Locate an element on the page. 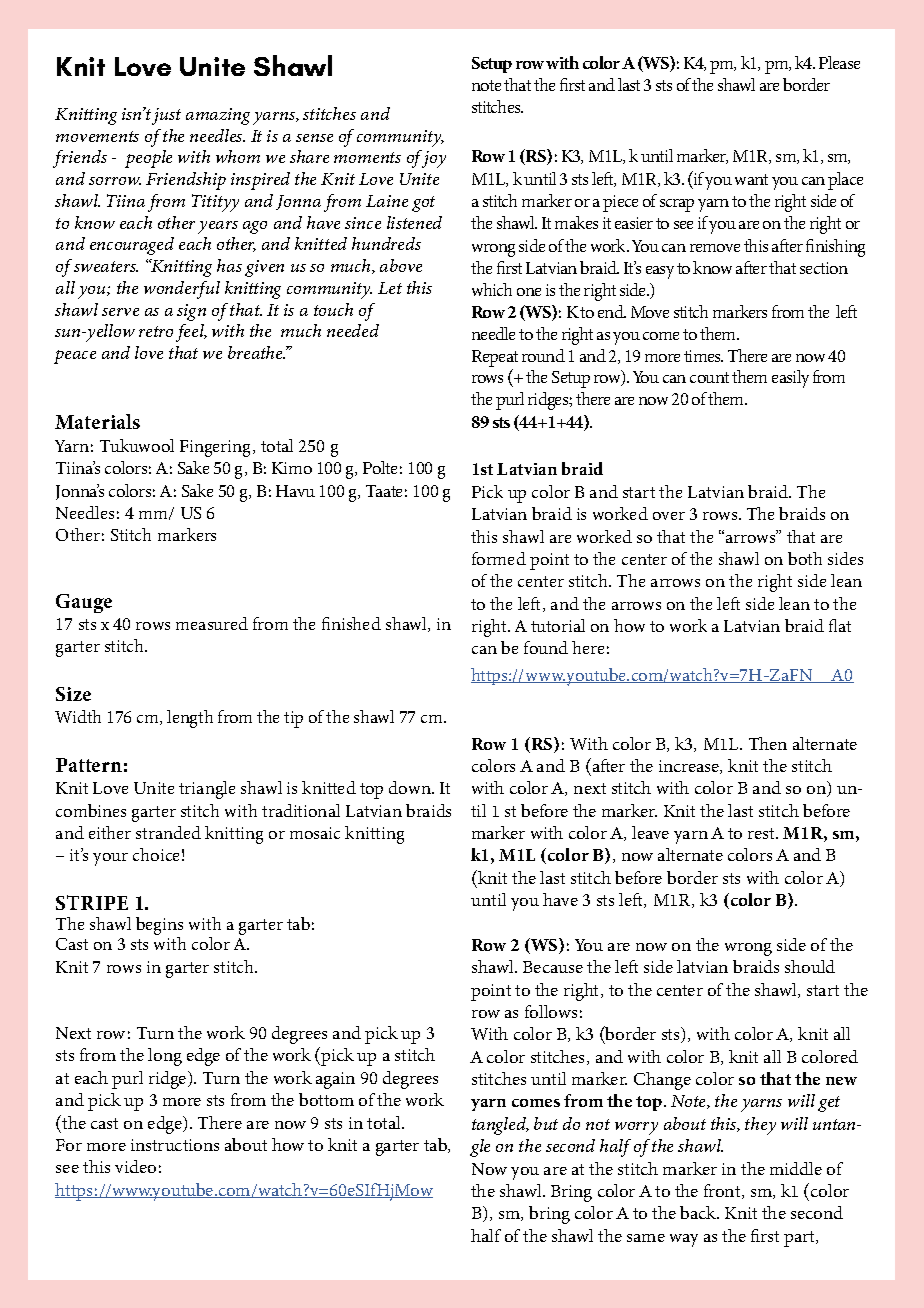  video is located at coordinates (135, 1166).
